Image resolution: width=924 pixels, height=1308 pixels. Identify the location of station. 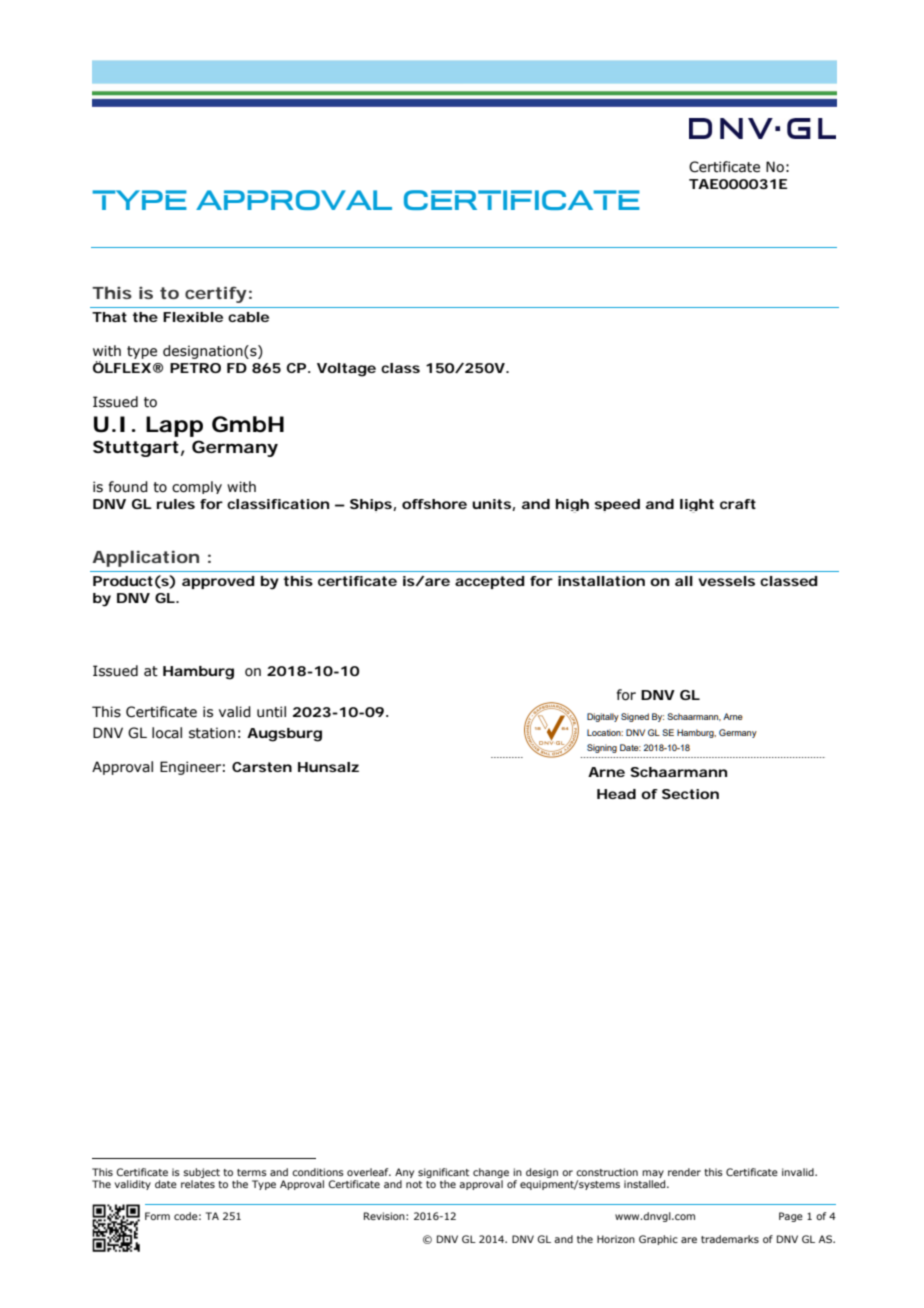
(212, 733).
